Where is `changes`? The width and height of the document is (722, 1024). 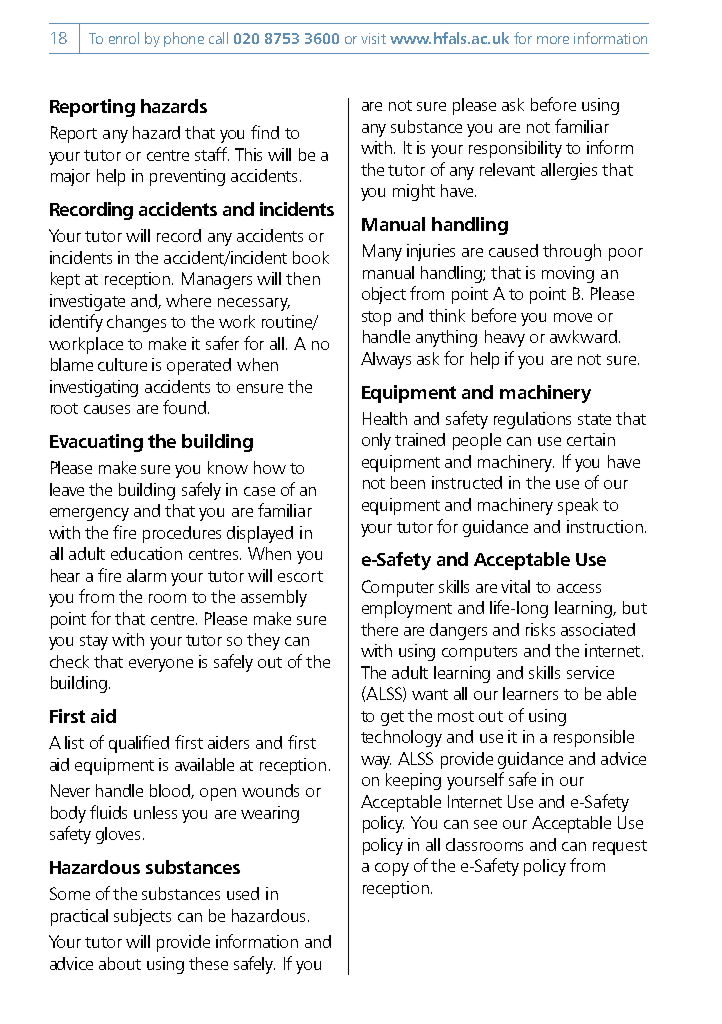 changes is located at coordinates (136, 323).
